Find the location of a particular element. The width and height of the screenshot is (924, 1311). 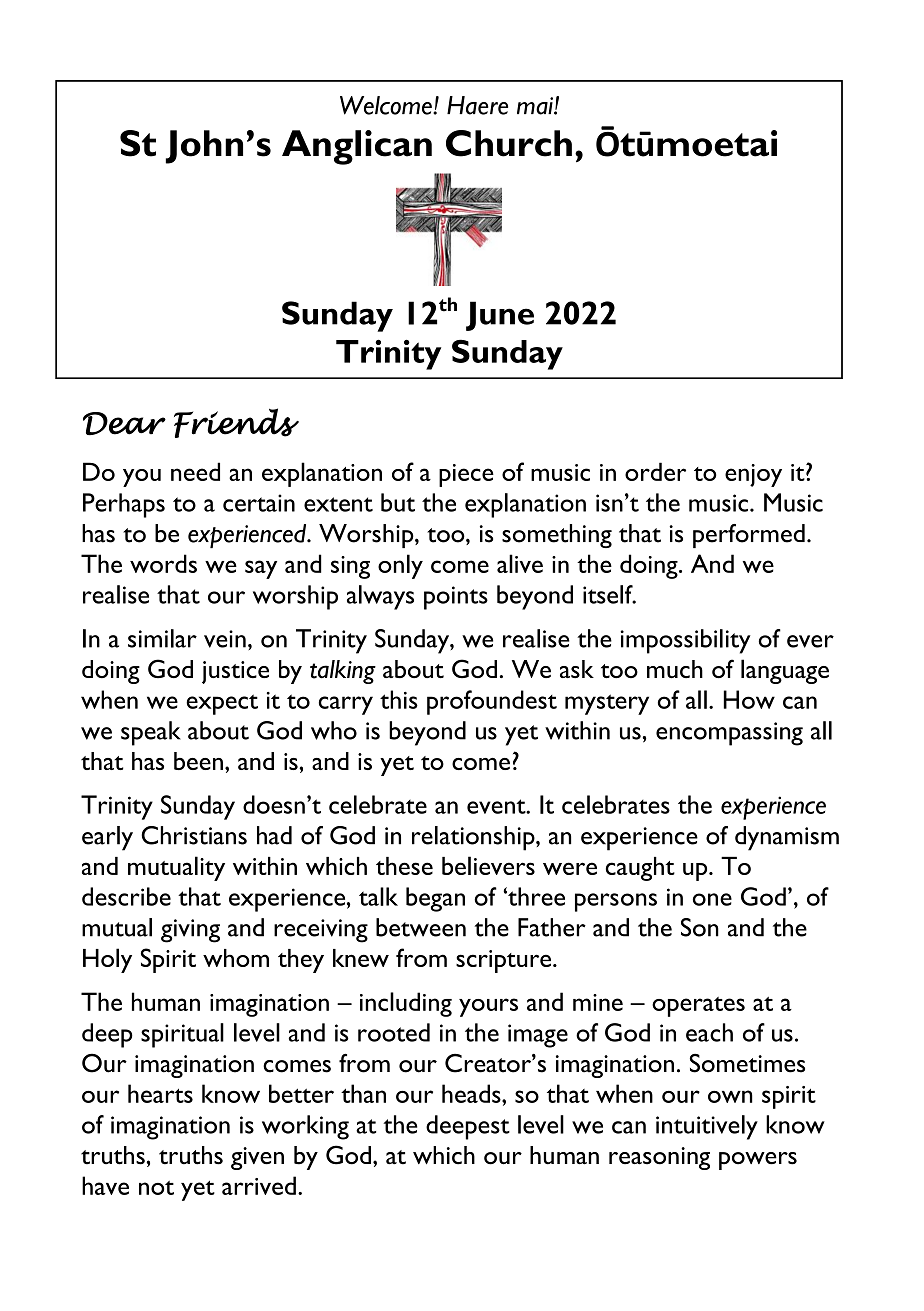

much is located at coordinates (675, 669).
